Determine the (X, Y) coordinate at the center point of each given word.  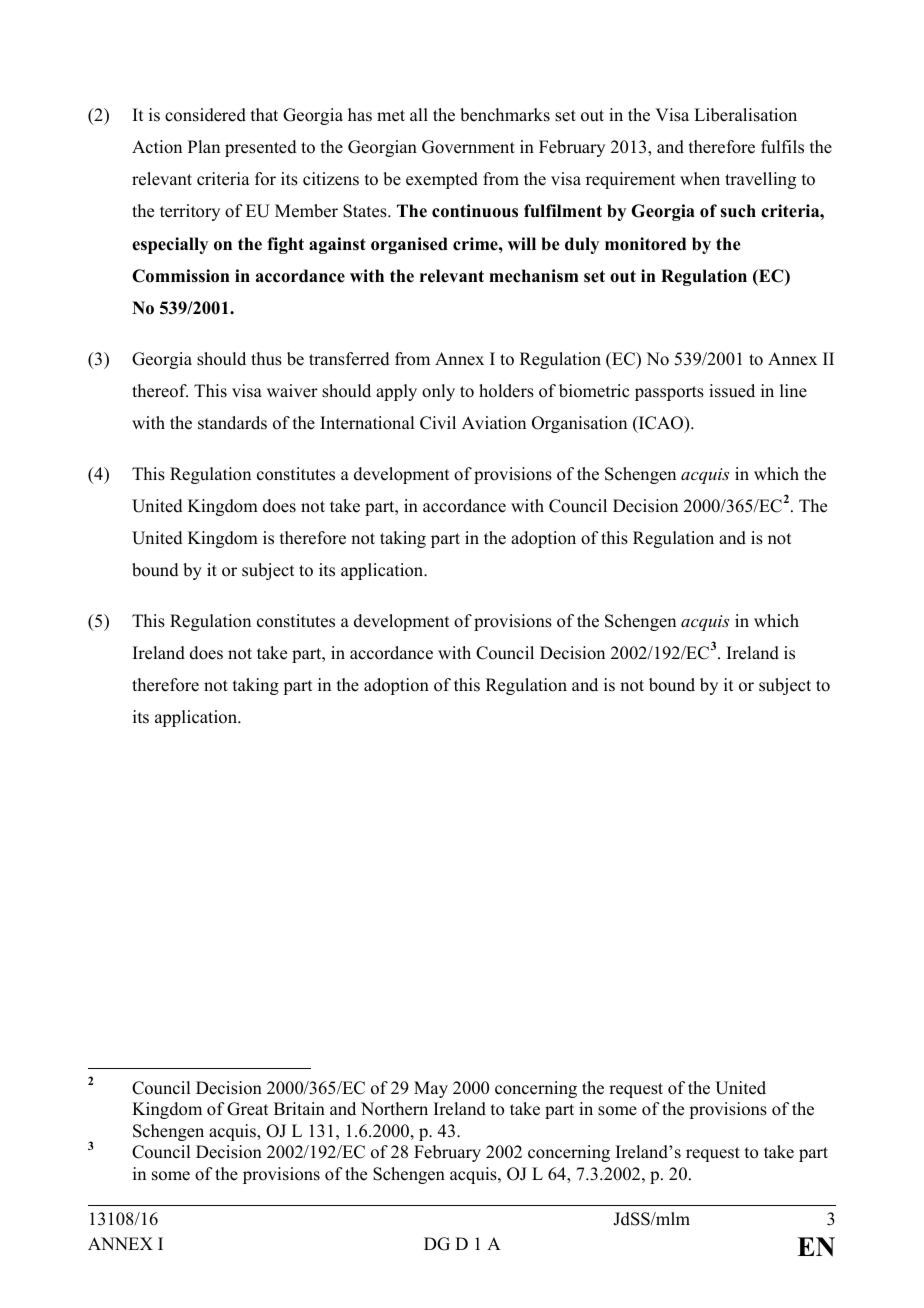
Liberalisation (745, 115)
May (431, 1089)
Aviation (494, 423)
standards (232, 423)
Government (468, 147)
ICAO (661, 424)
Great (247, 1109)
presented (261, 148)
